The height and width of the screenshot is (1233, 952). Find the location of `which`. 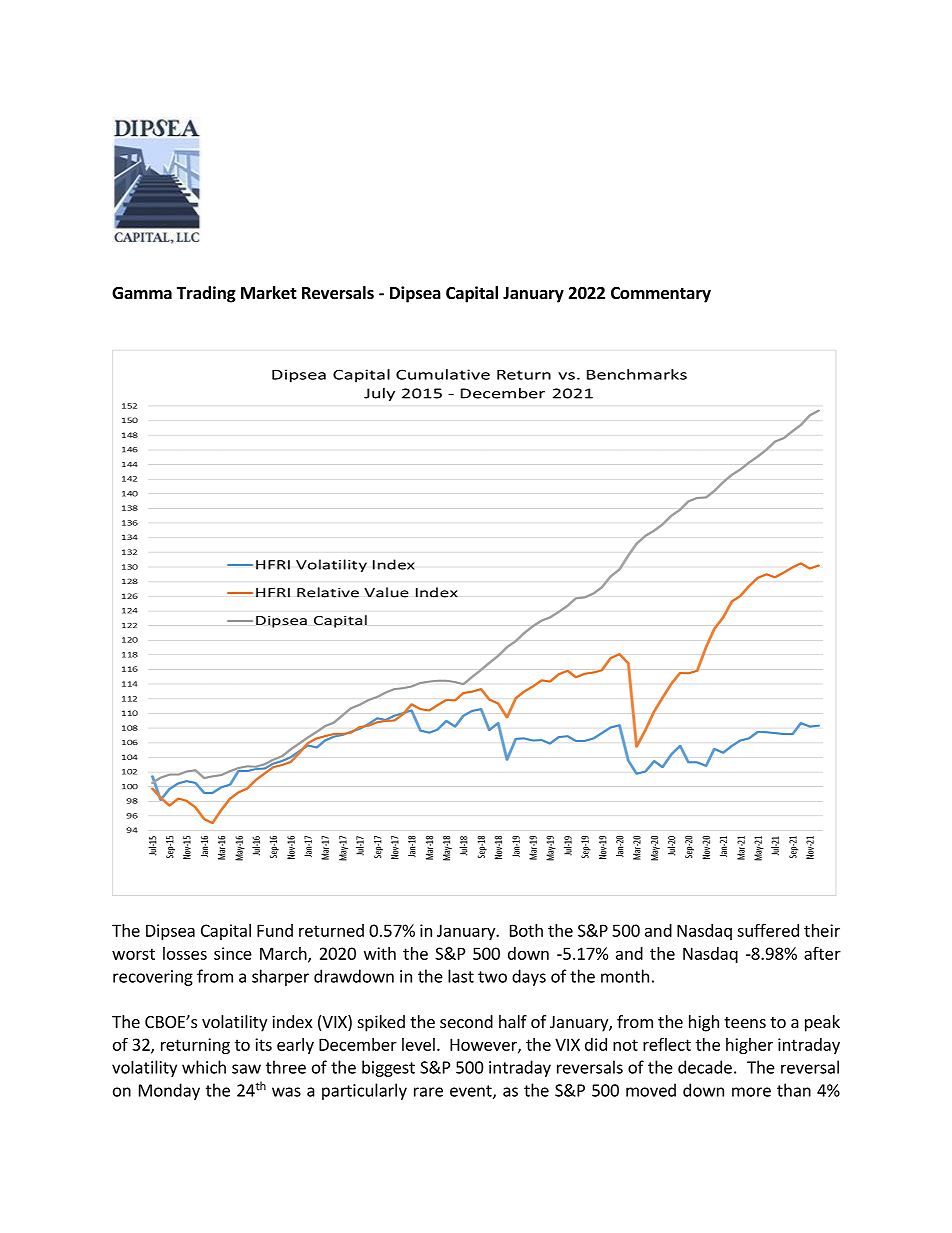

which is located at coordinates (204, 1067).
